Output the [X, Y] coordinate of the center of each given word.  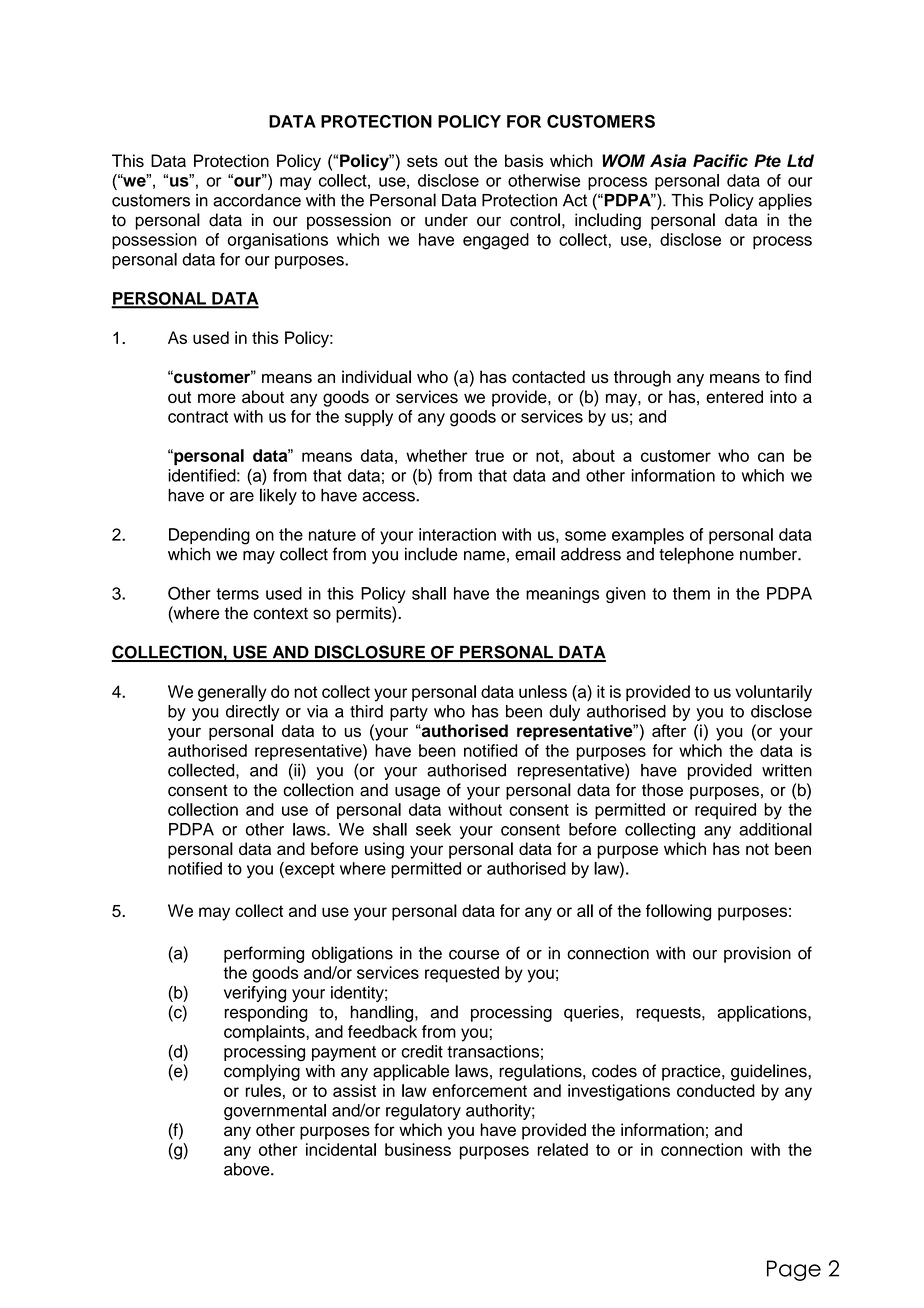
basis [524, 160]
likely [278, 496]
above [248, 1169]
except [309, 870]
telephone [696, 555]
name [484, 556]
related [563, 1149]
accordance [257, 200]
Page [794, 1270]
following [678, 912]
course [474, 955]
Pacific [720, 160]
